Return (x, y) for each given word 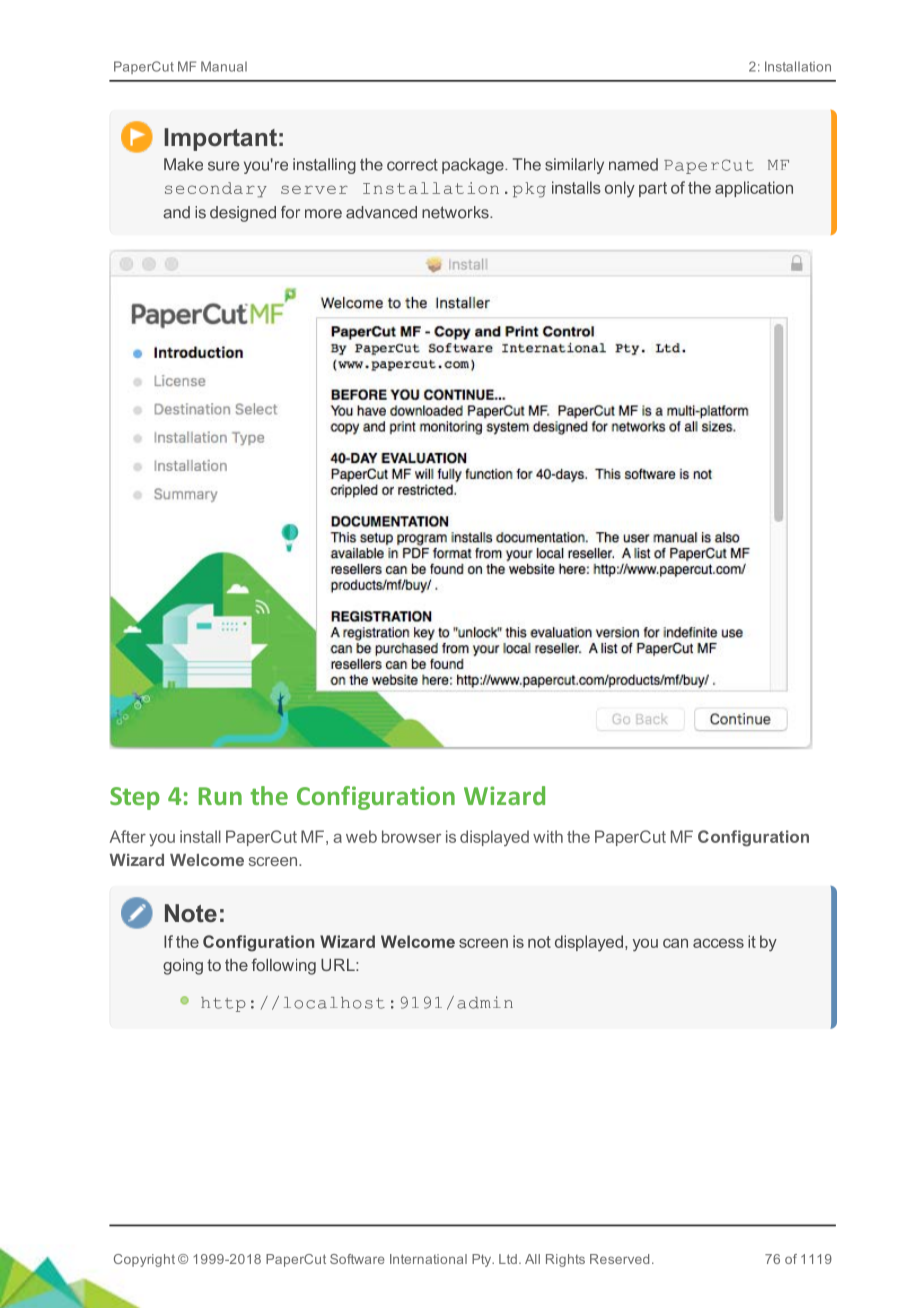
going (183, 967)
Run (220, 796)
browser (411, 836)
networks (456, 212)
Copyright (144, 1260)
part (653, 189)
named (633, 164)
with (548, 836)
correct (412, 165)
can (675, 943)
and (176, 212)
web (361, 836)
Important (220, 139)
